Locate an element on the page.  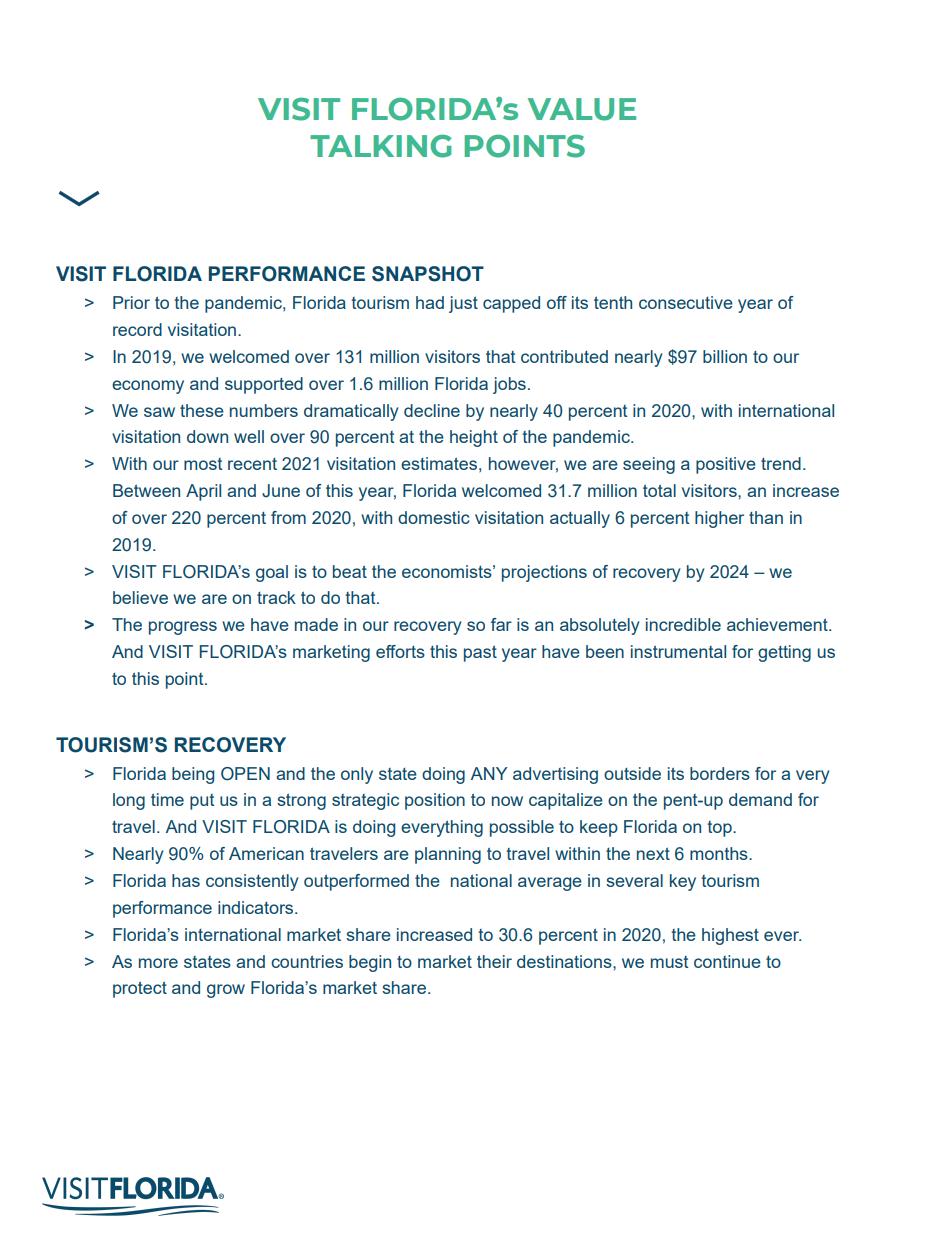
grow is located at coordinates (226, 991).
